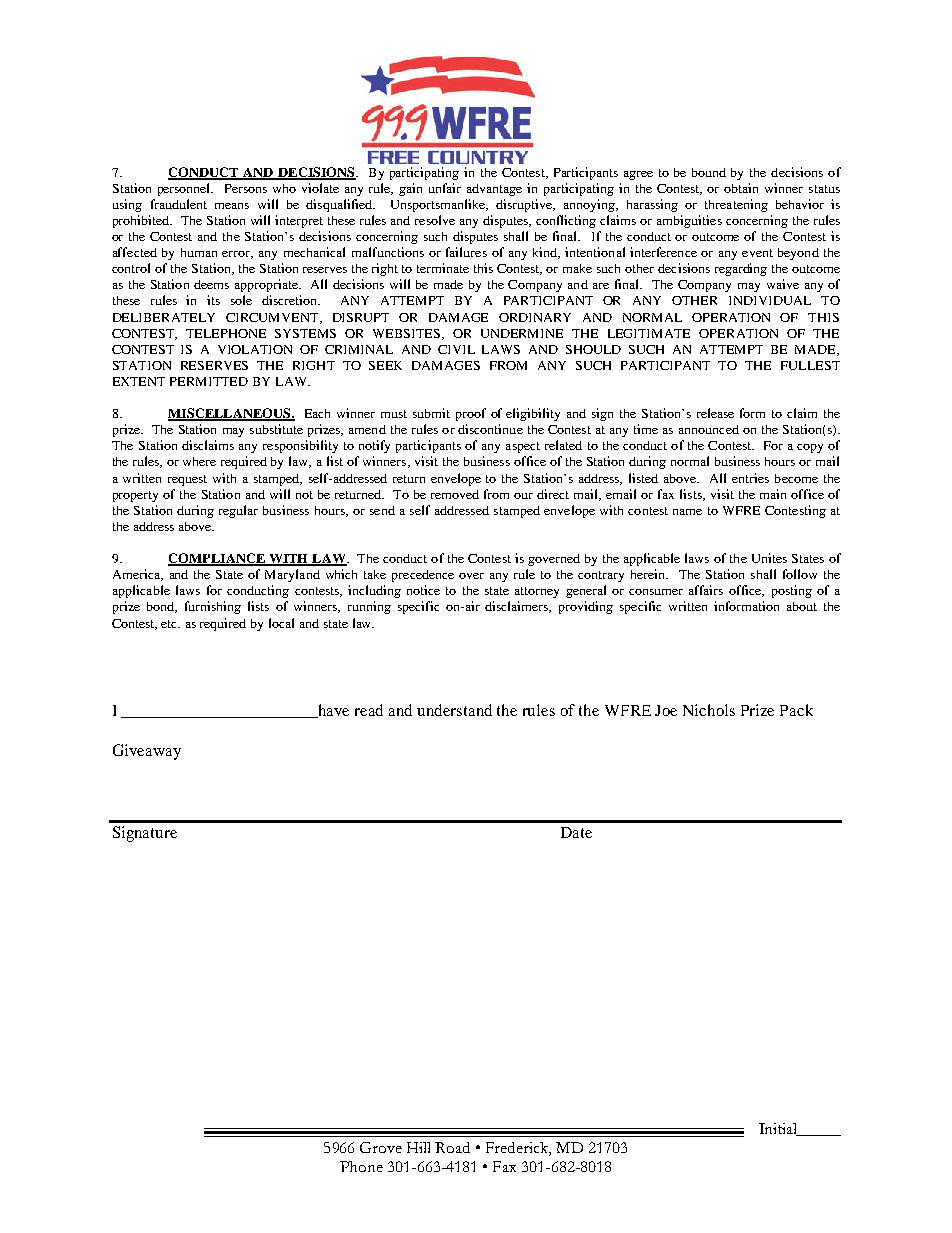 This screenshot has width=952, height=1233. Describe the element at coordinates (454, 710) in the screenshot. I see `understand` at that location.
